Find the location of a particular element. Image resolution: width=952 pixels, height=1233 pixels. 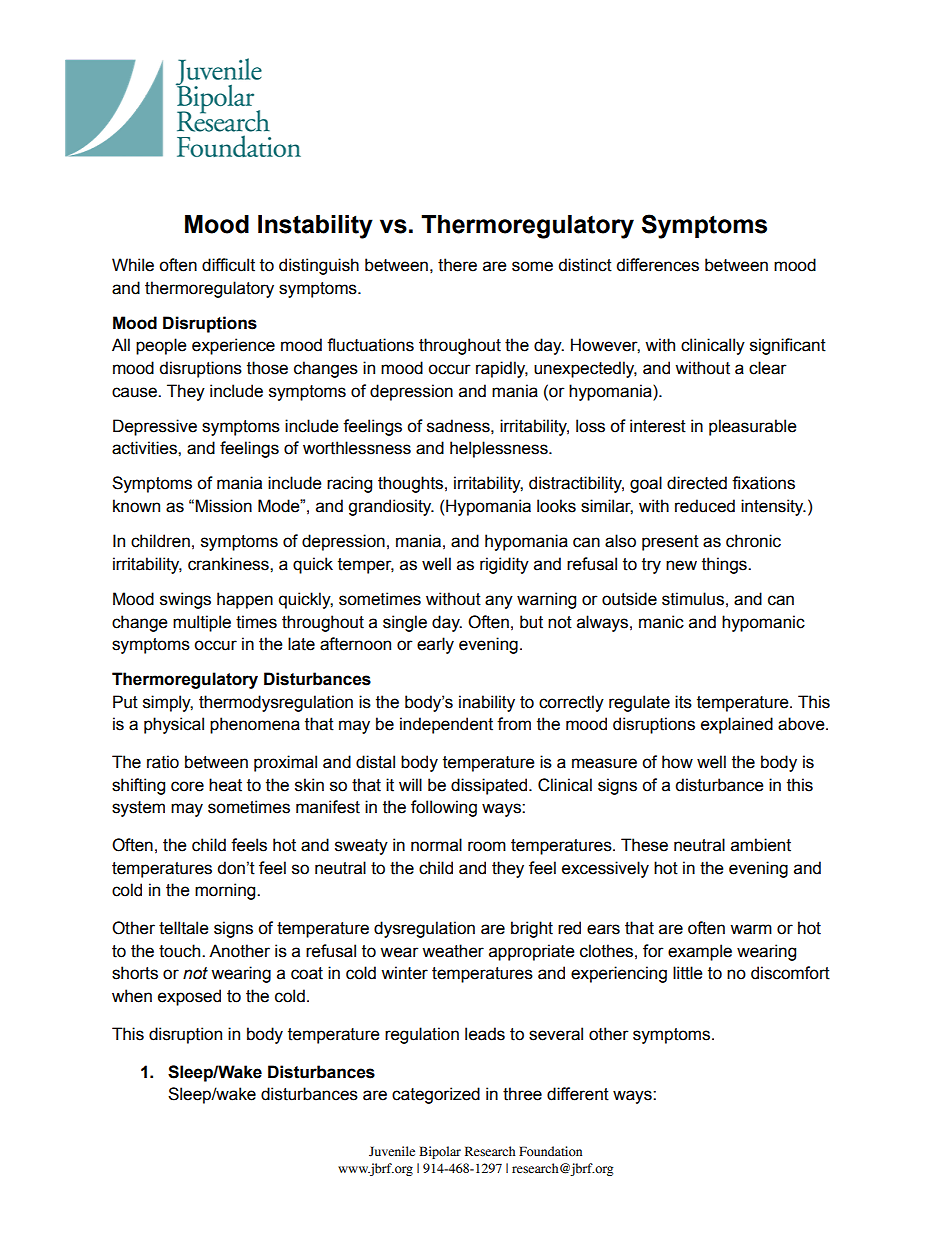

differences is located at coordinates (657, 265).
